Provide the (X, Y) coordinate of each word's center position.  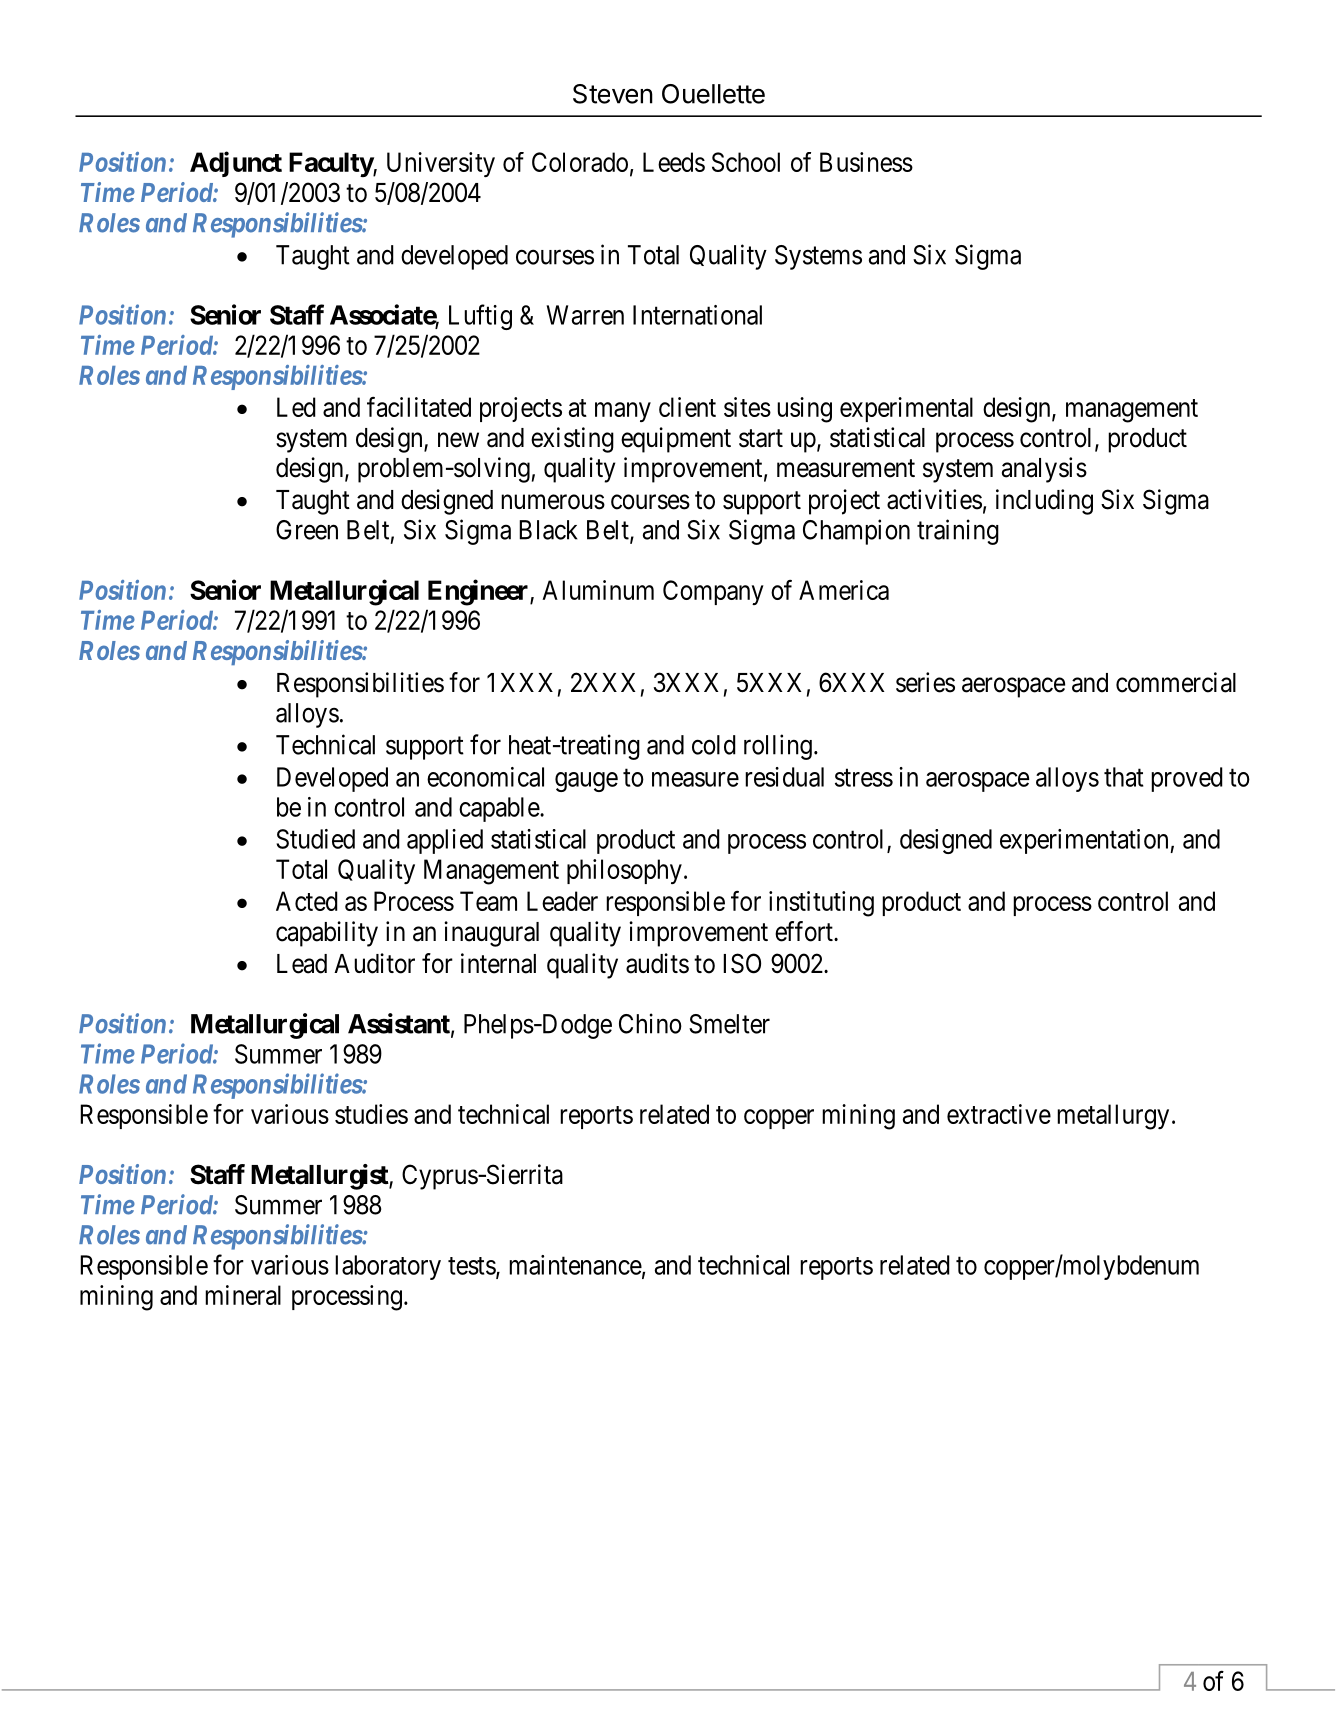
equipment (676, 440)
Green (307, 530)
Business (866, 162)
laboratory (388, 1267)
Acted (307, 901)
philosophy (624, 871)
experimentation (1085, 841)
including (1044, 502)
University (441, 164)
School (746, 162)
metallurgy (1113, 1117)
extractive (999, 1114)
